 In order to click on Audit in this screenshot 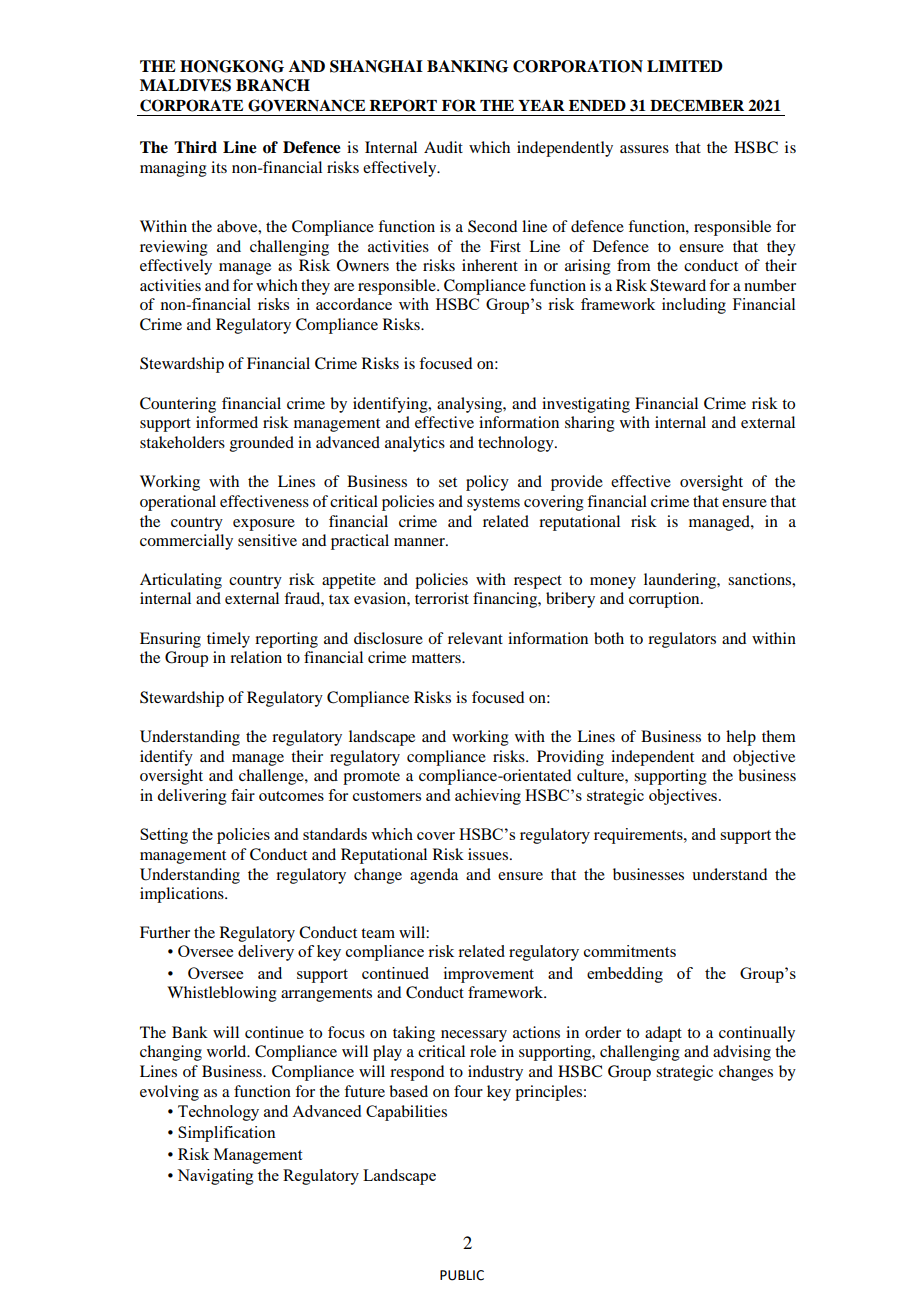, I will do `click(443, 147)`.
